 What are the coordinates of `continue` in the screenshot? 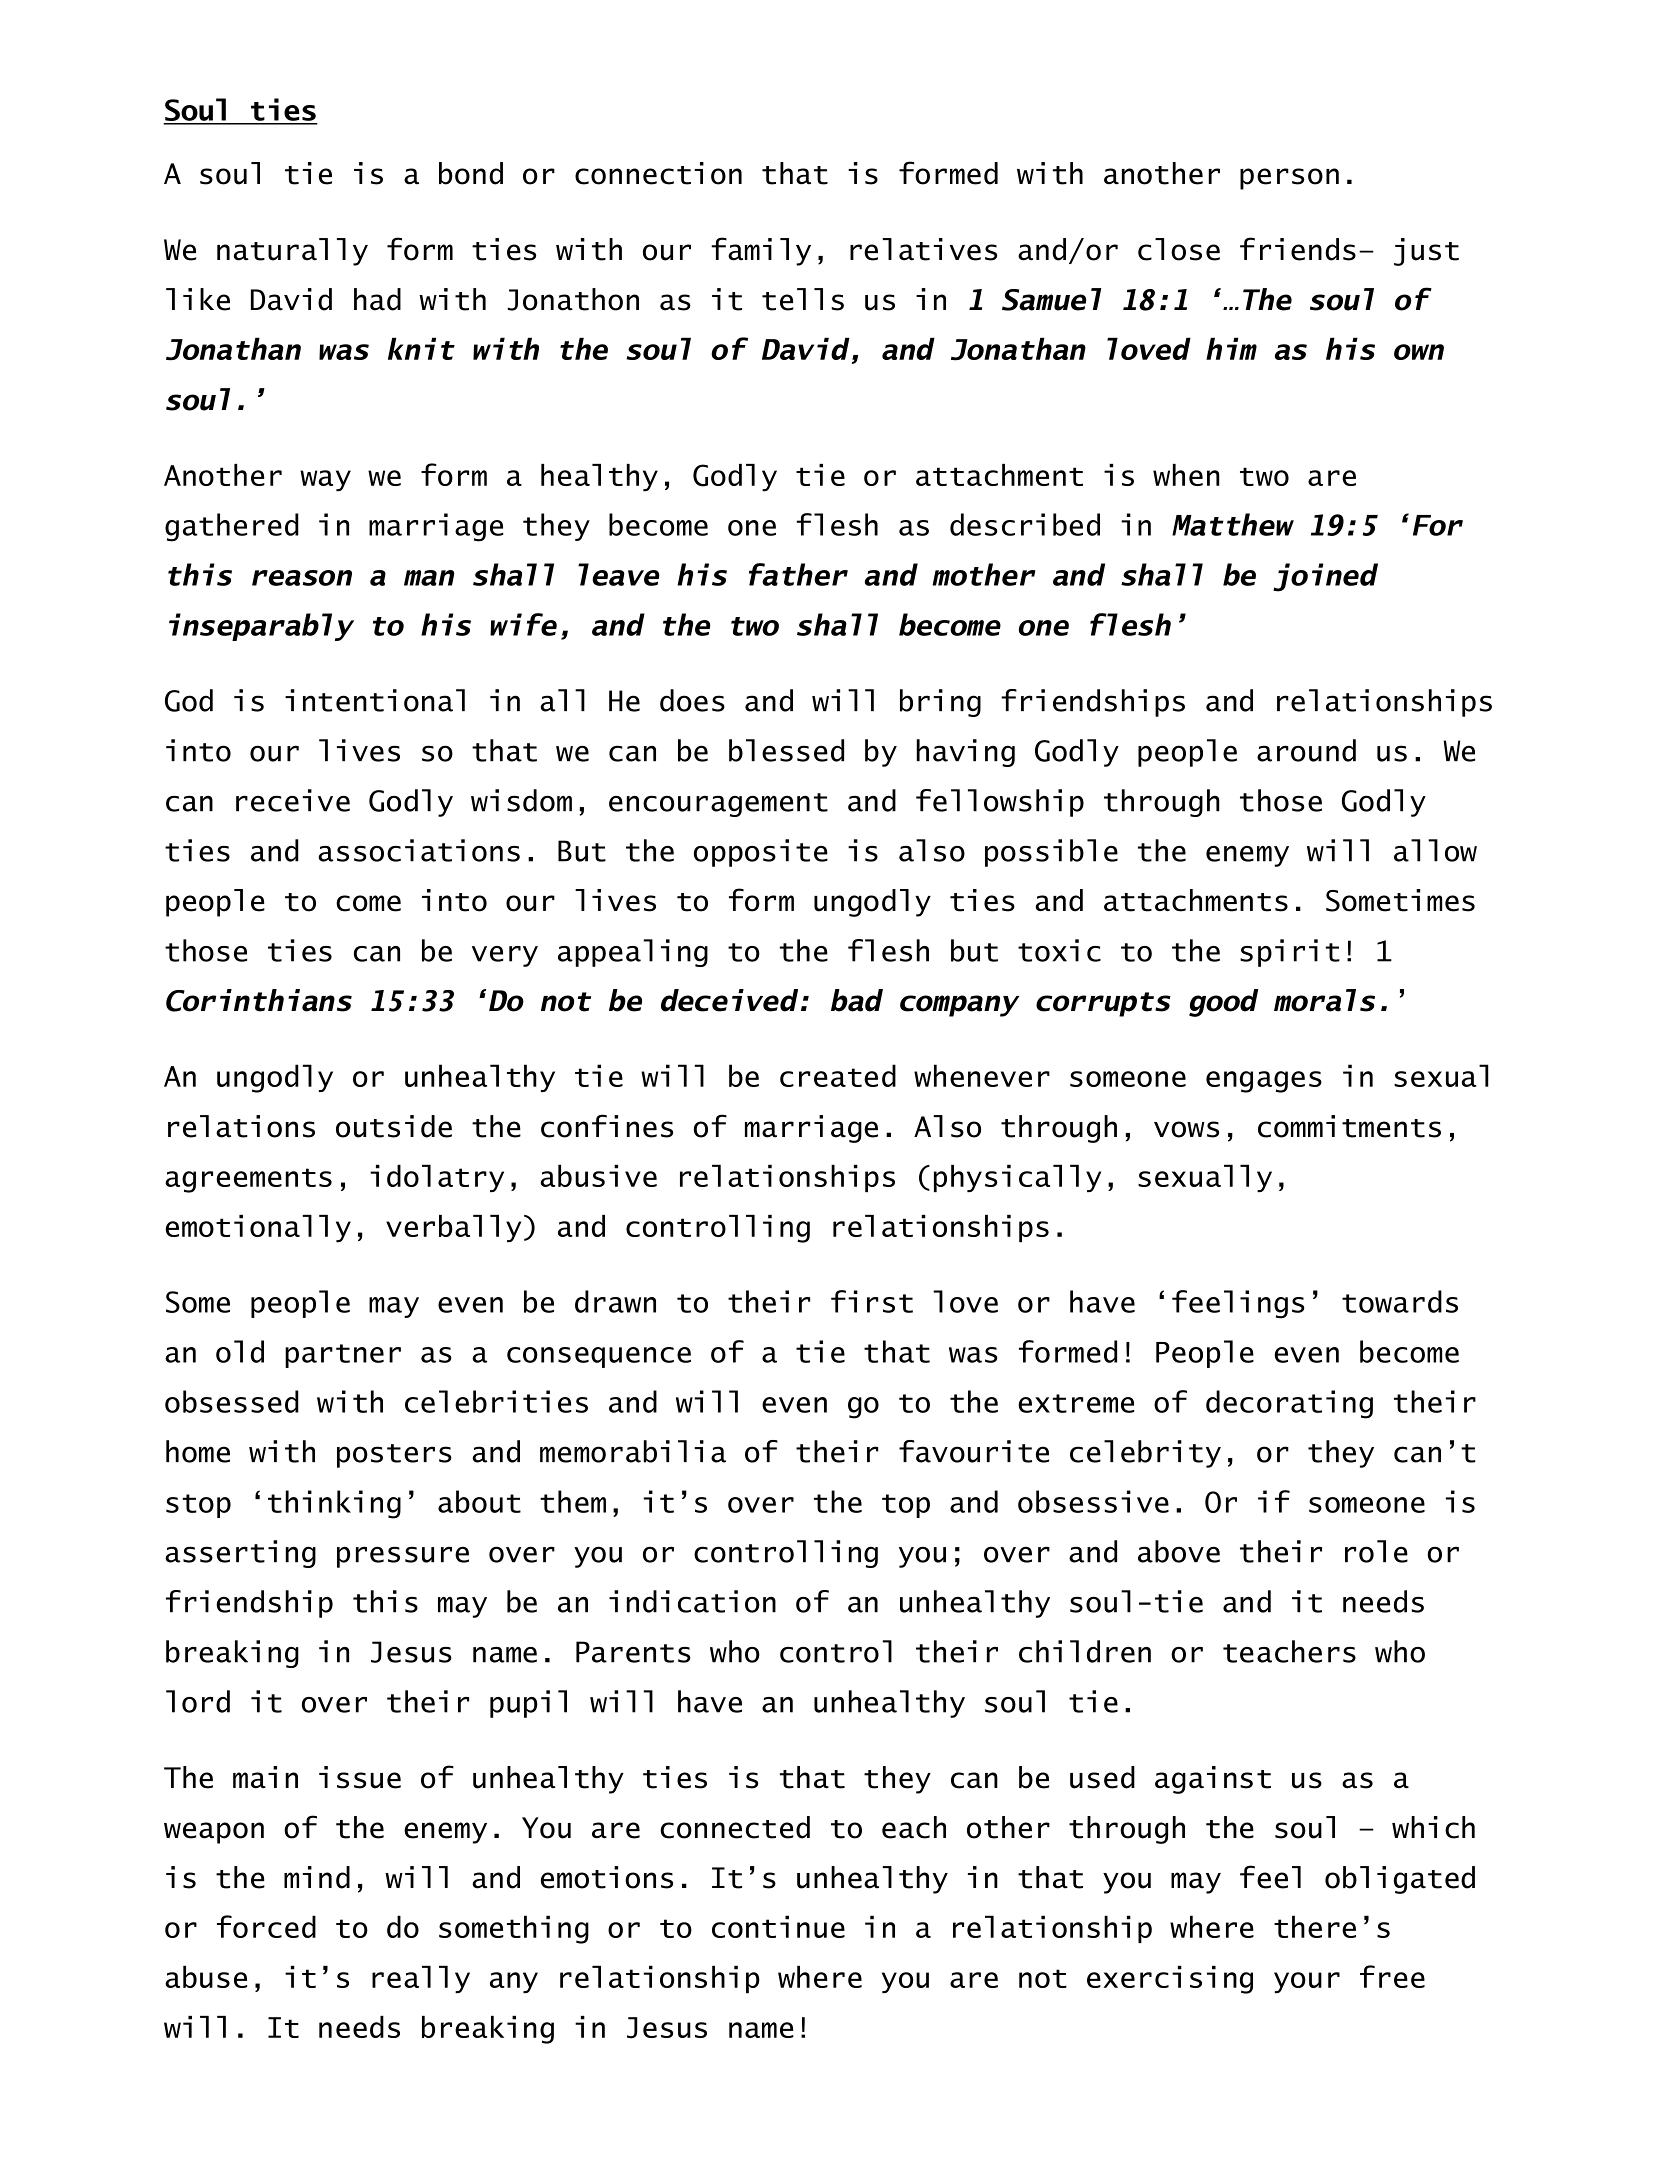 It's located at (778, 1926).
